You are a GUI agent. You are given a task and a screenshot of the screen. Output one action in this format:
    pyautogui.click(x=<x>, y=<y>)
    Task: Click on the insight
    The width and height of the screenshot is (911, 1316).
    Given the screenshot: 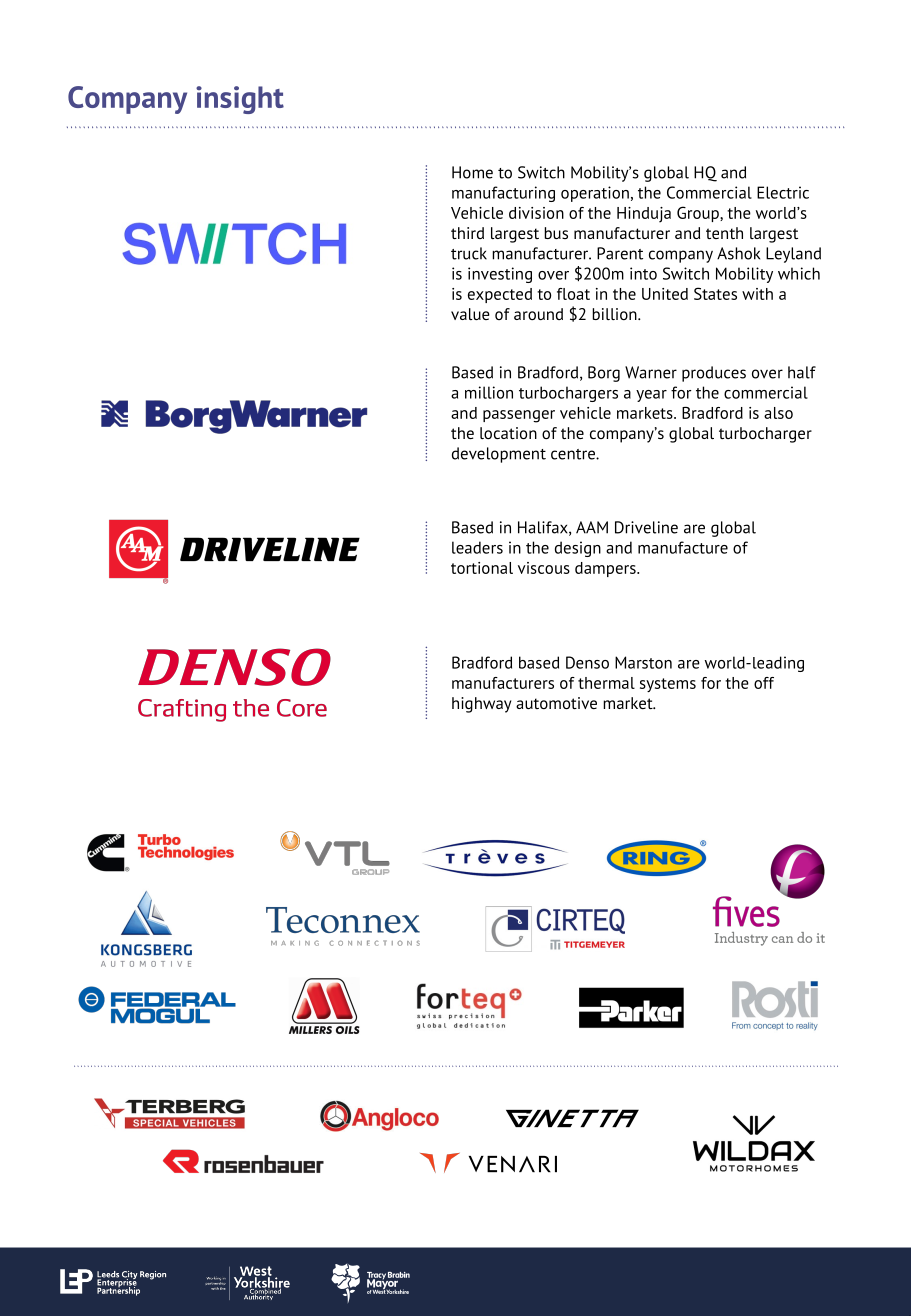 What is the action you would take?
    pyautogui.click(x=240, y=100)
